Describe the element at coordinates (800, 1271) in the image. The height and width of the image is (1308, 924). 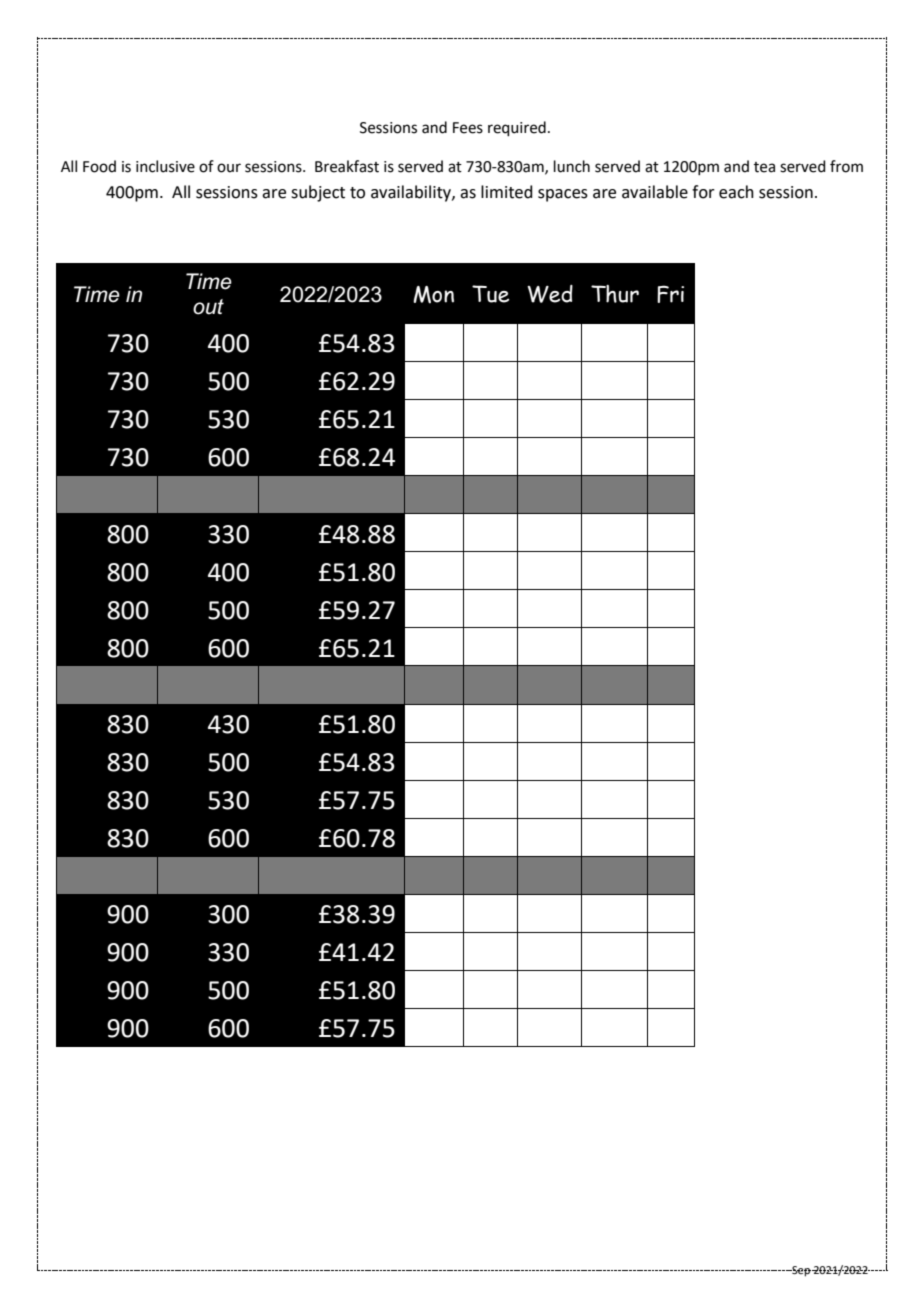
I see `Sep` at that location.
